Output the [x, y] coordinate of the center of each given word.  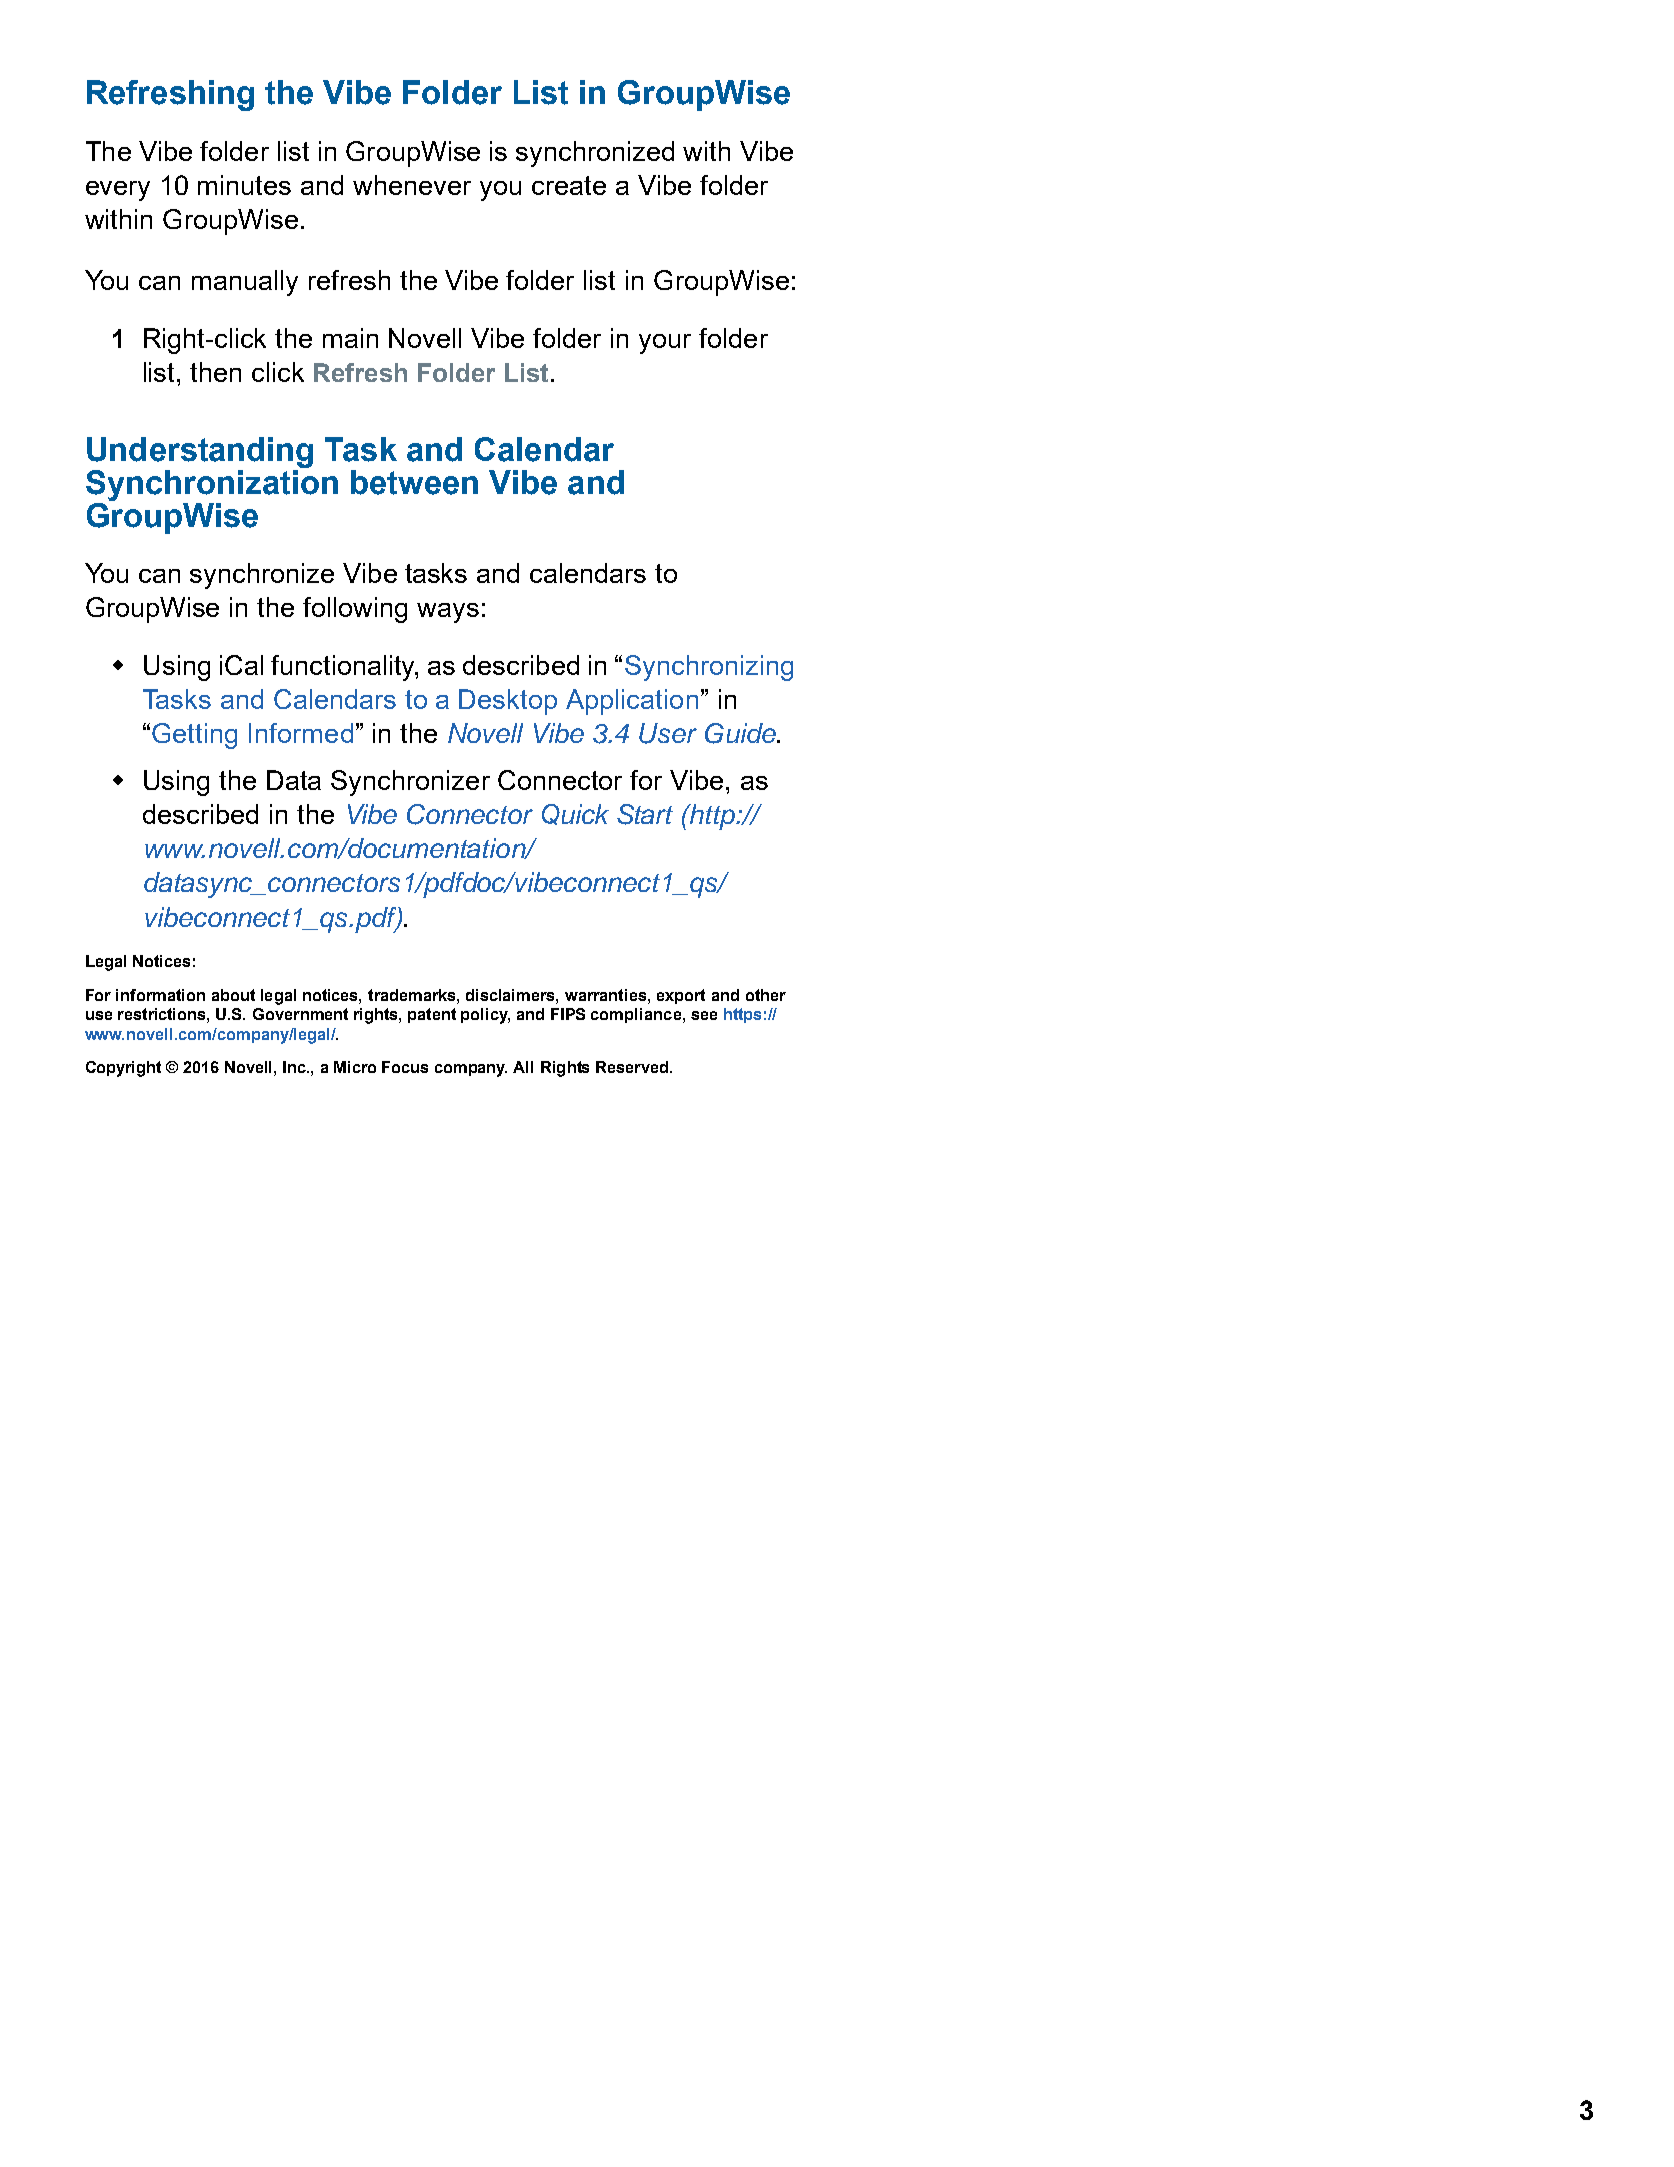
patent [432, 1015]
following [355, 610]
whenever [412, 185]
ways [448, 613]
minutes [244, 185]
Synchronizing [709, 668]
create [569, 185]
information [160, 995]
